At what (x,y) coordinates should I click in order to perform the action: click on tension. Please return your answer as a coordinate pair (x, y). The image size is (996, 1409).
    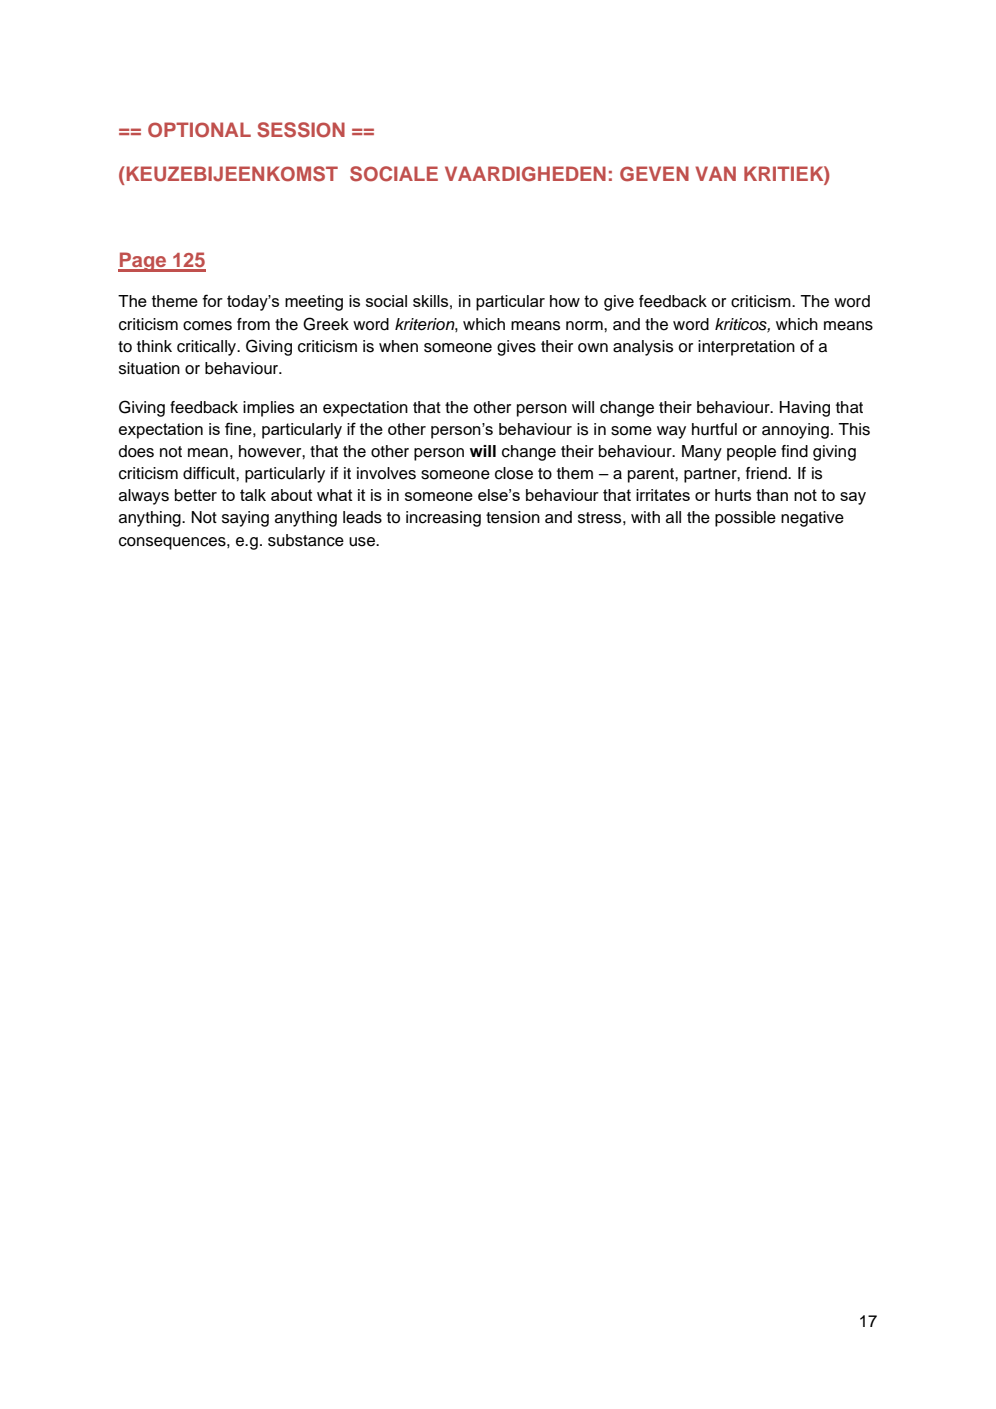
    Looking at the image, I should click on (513, 517).
